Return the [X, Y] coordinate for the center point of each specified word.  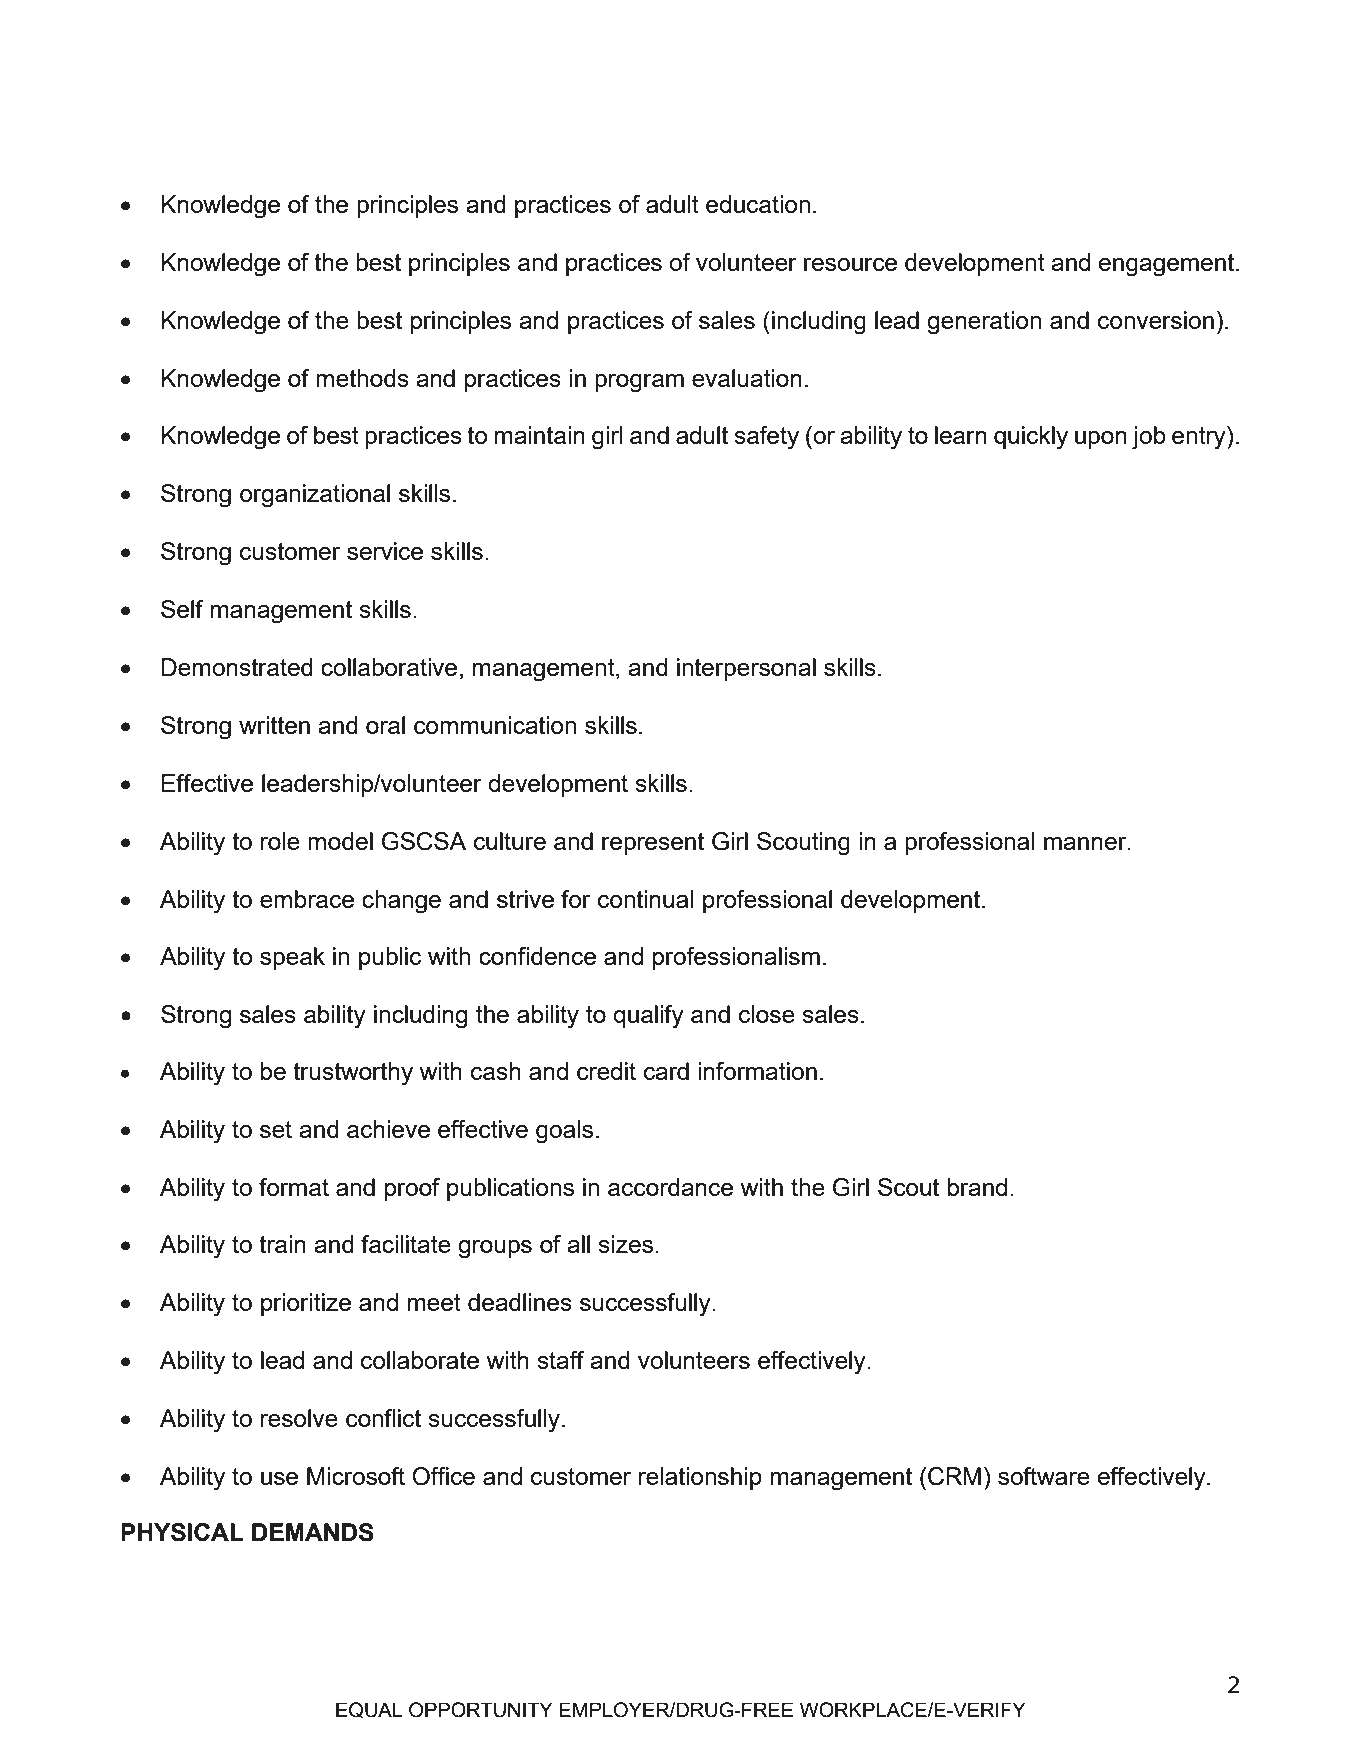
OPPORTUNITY [480, 1710]
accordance [670, 1187]
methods [362, 378]
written [274, 725]
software [1044, 1476]
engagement [1167, 265]
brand [977, 1187]
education [758, 204]
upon [1101, 440]
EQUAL [369, 1710]
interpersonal [746, 669]
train [282, 1244]
